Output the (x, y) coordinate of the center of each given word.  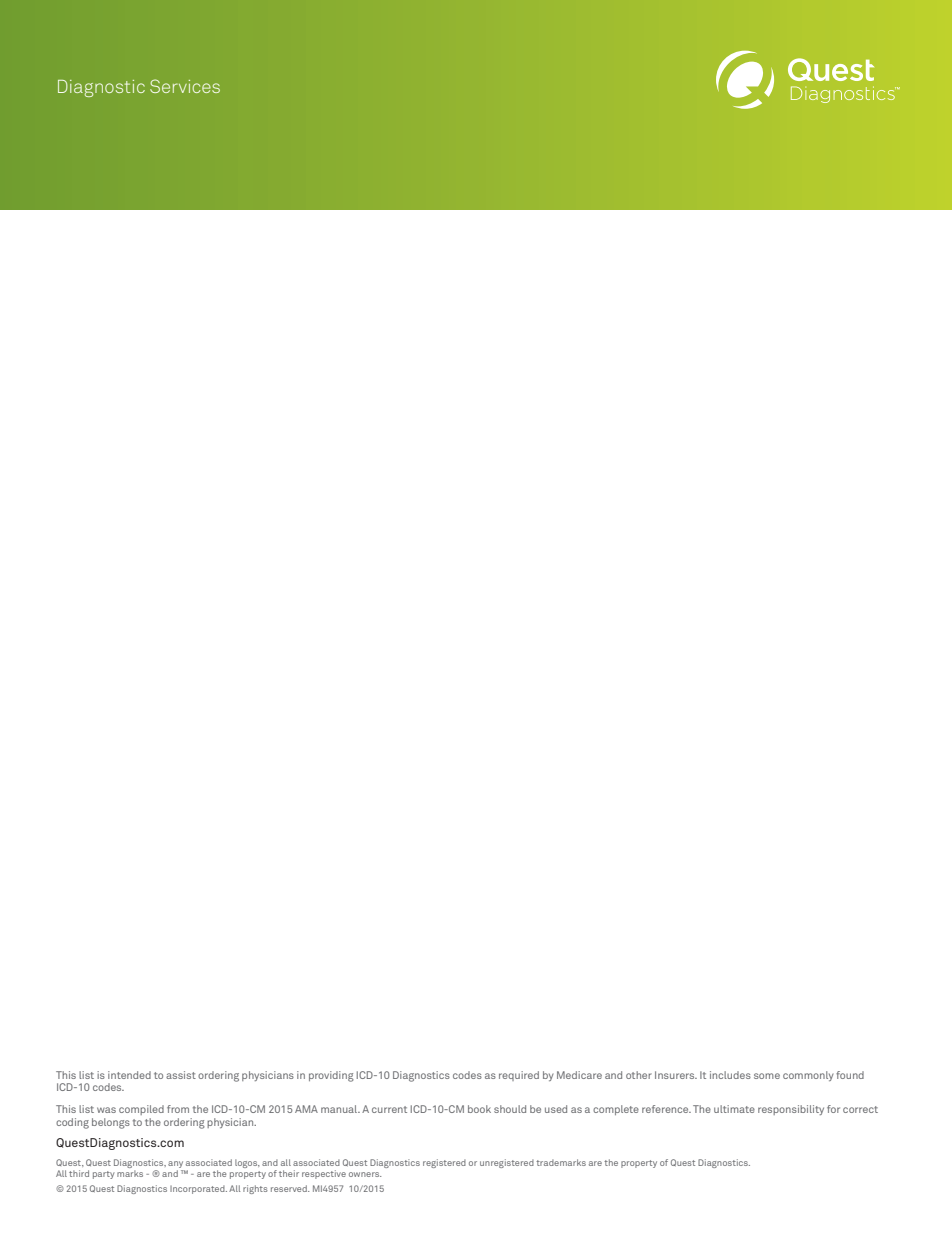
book (479, 1109)
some (767, 1076)
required (519, 1076)
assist (181, 1075)
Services (185, 86)
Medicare (579, 1075)
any (176, 1166)
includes (730, 1075)
